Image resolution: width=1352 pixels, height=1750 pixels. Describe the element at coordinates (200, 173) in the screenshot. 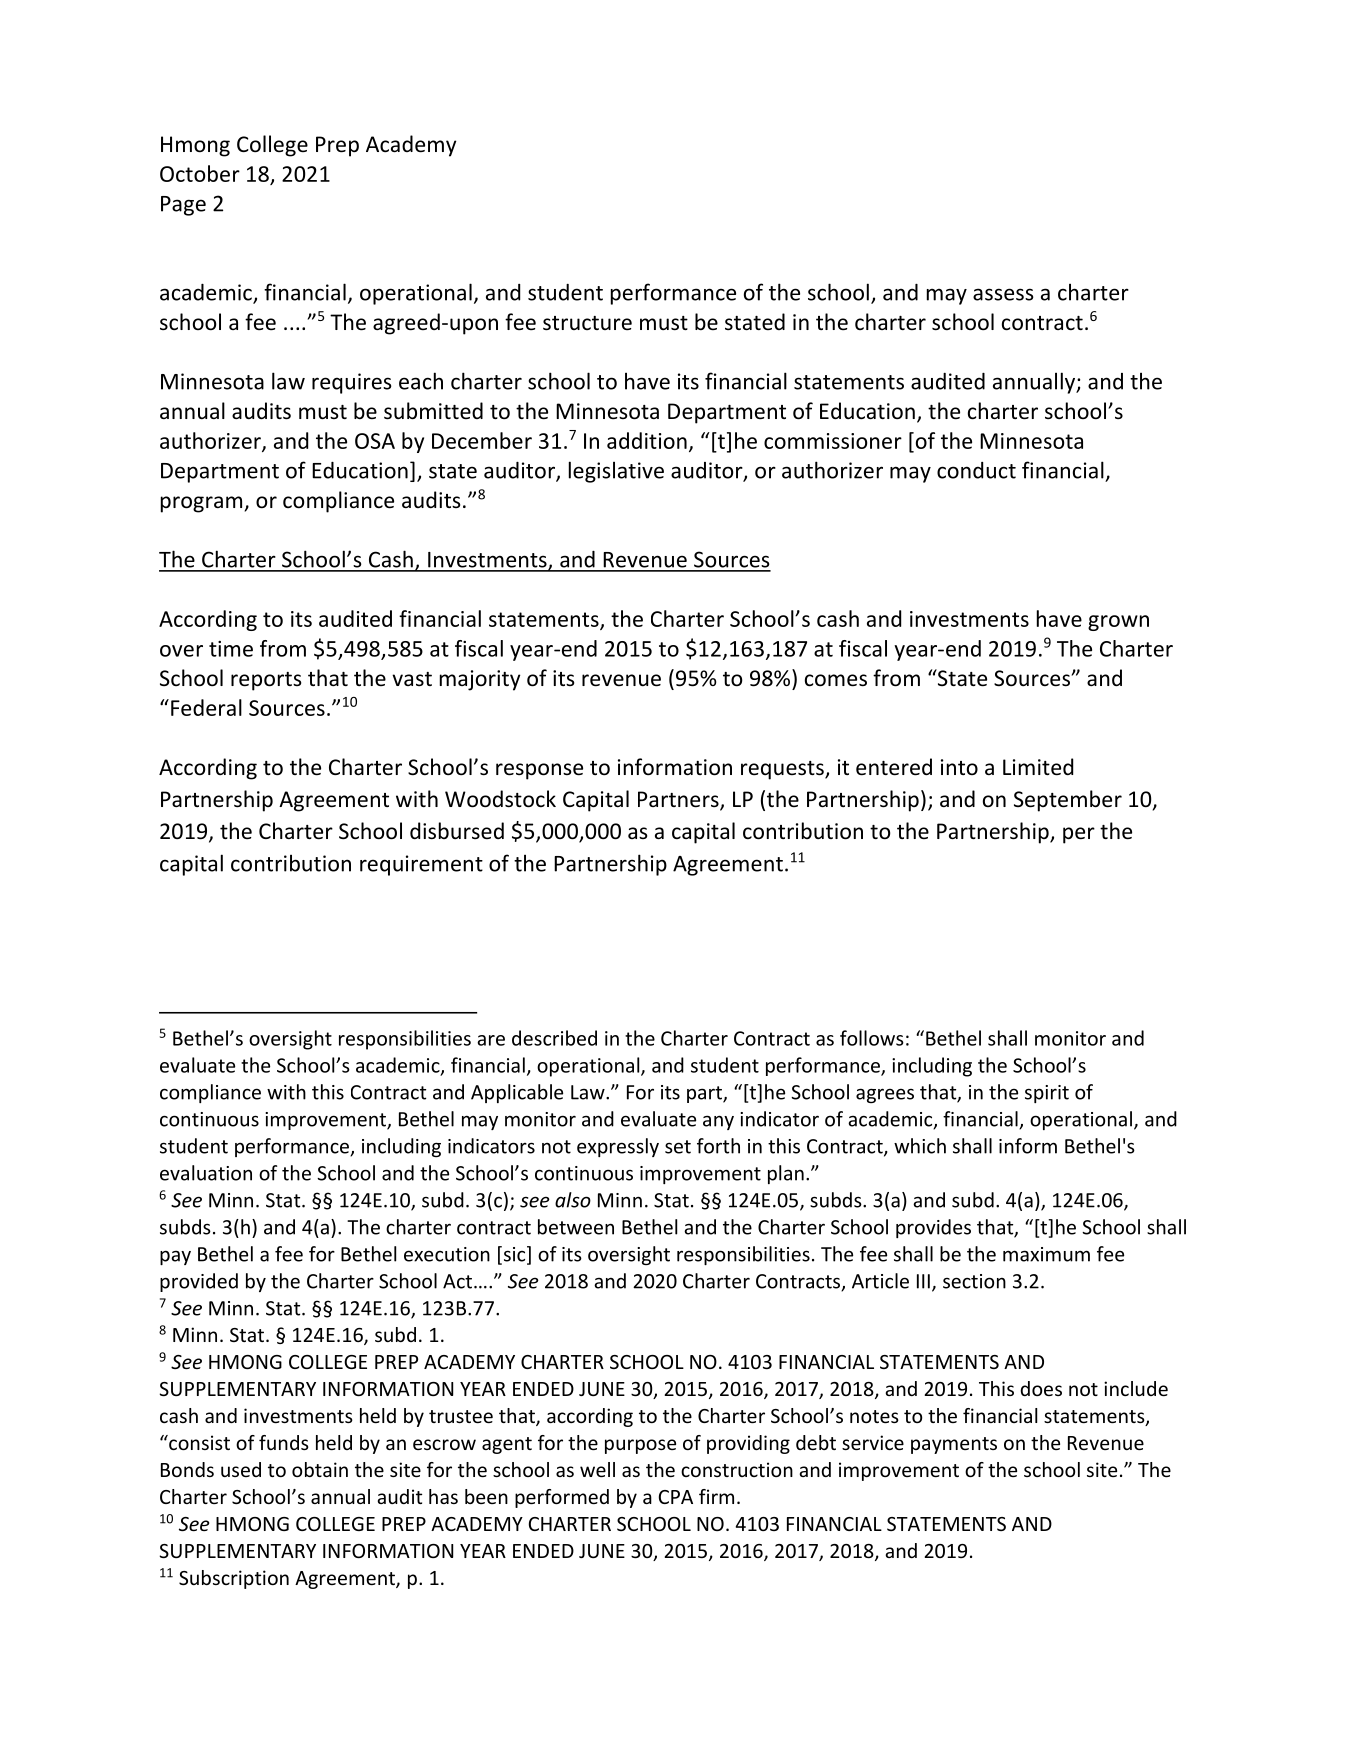

I see `October` at that location.
